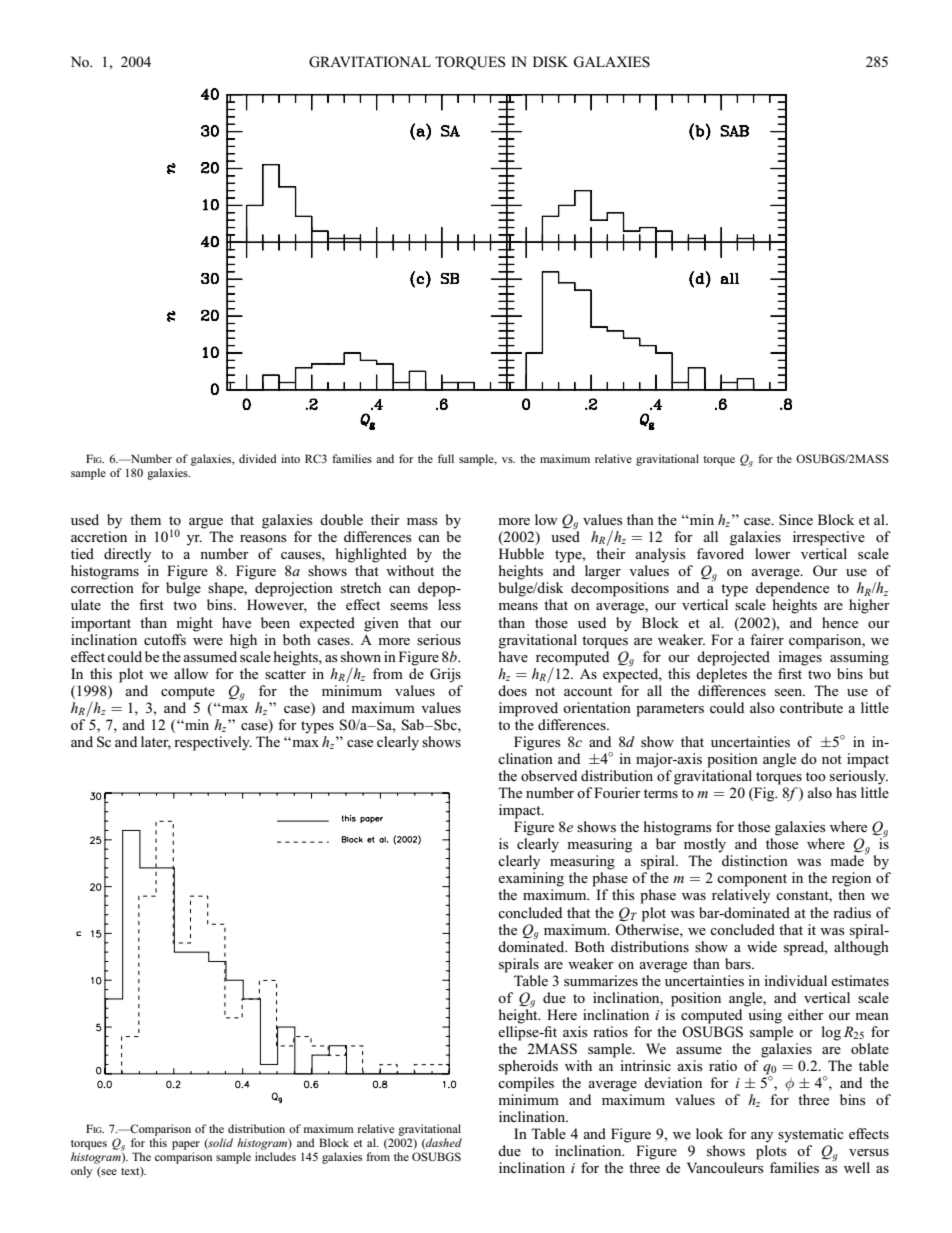 The height and width of the screenshot is (1233, 952). I want to click on allow, so click(191, 673).
